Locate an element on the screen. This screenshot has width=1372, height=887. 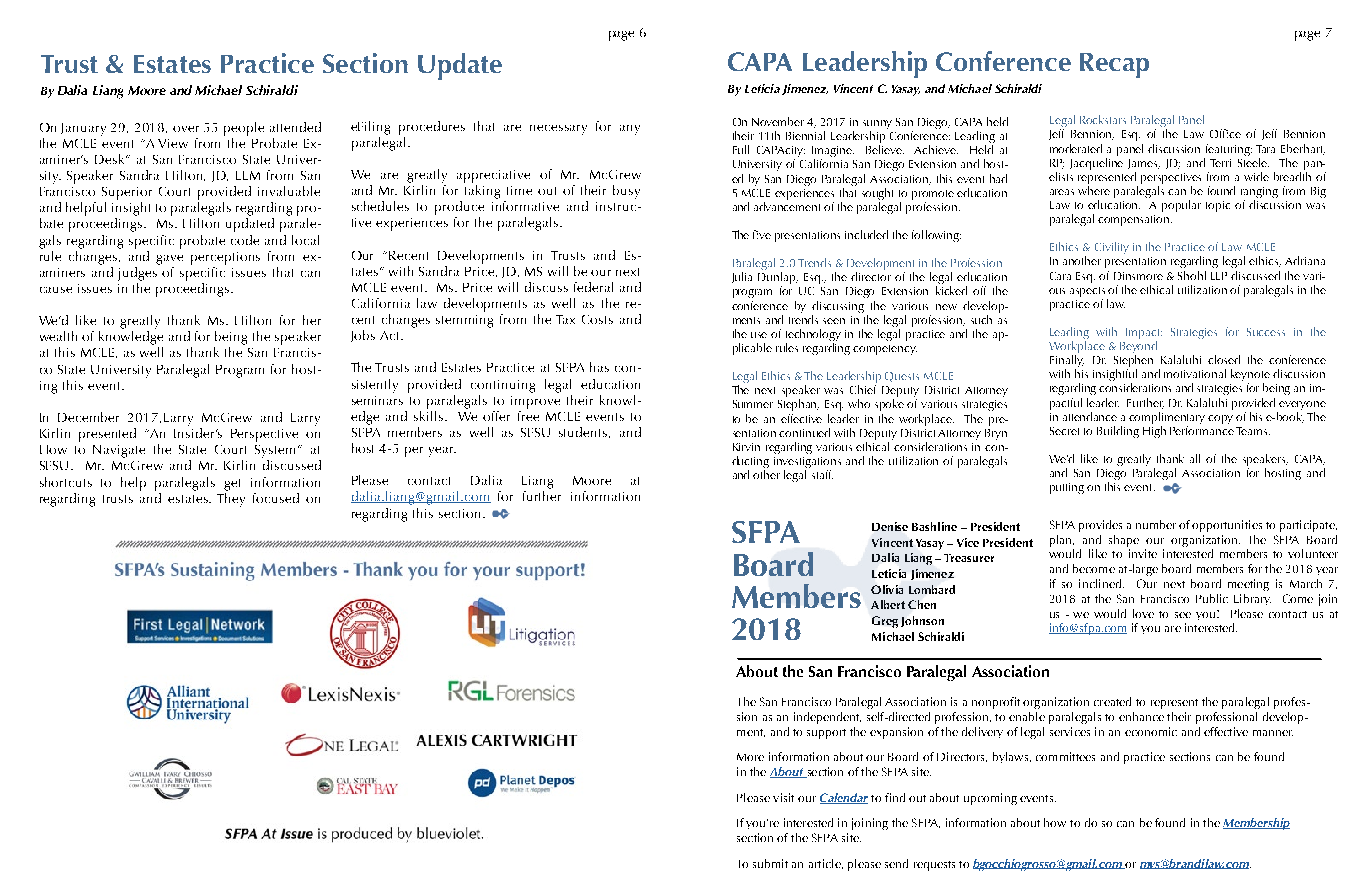
upcoming is located at coordinates (990, 799).
